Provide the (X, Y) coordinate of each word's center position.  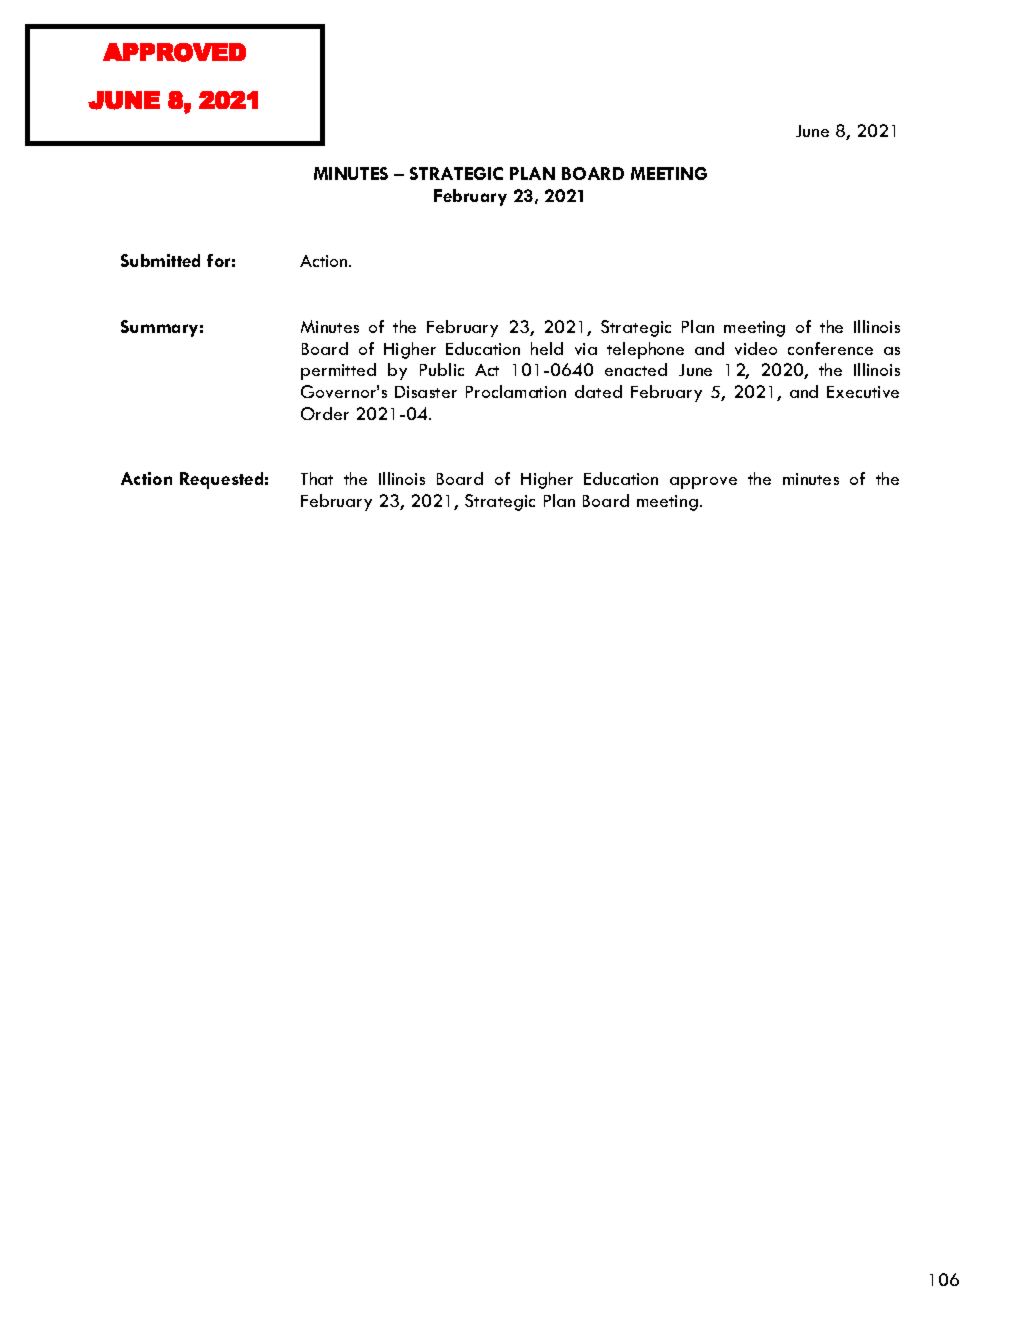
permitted (338, 371)
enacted (636, 369)
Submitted (160, 260)
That (317, 478)
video (756, 348)
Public (442, 369)
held (547, 348)
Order (325, 413)
